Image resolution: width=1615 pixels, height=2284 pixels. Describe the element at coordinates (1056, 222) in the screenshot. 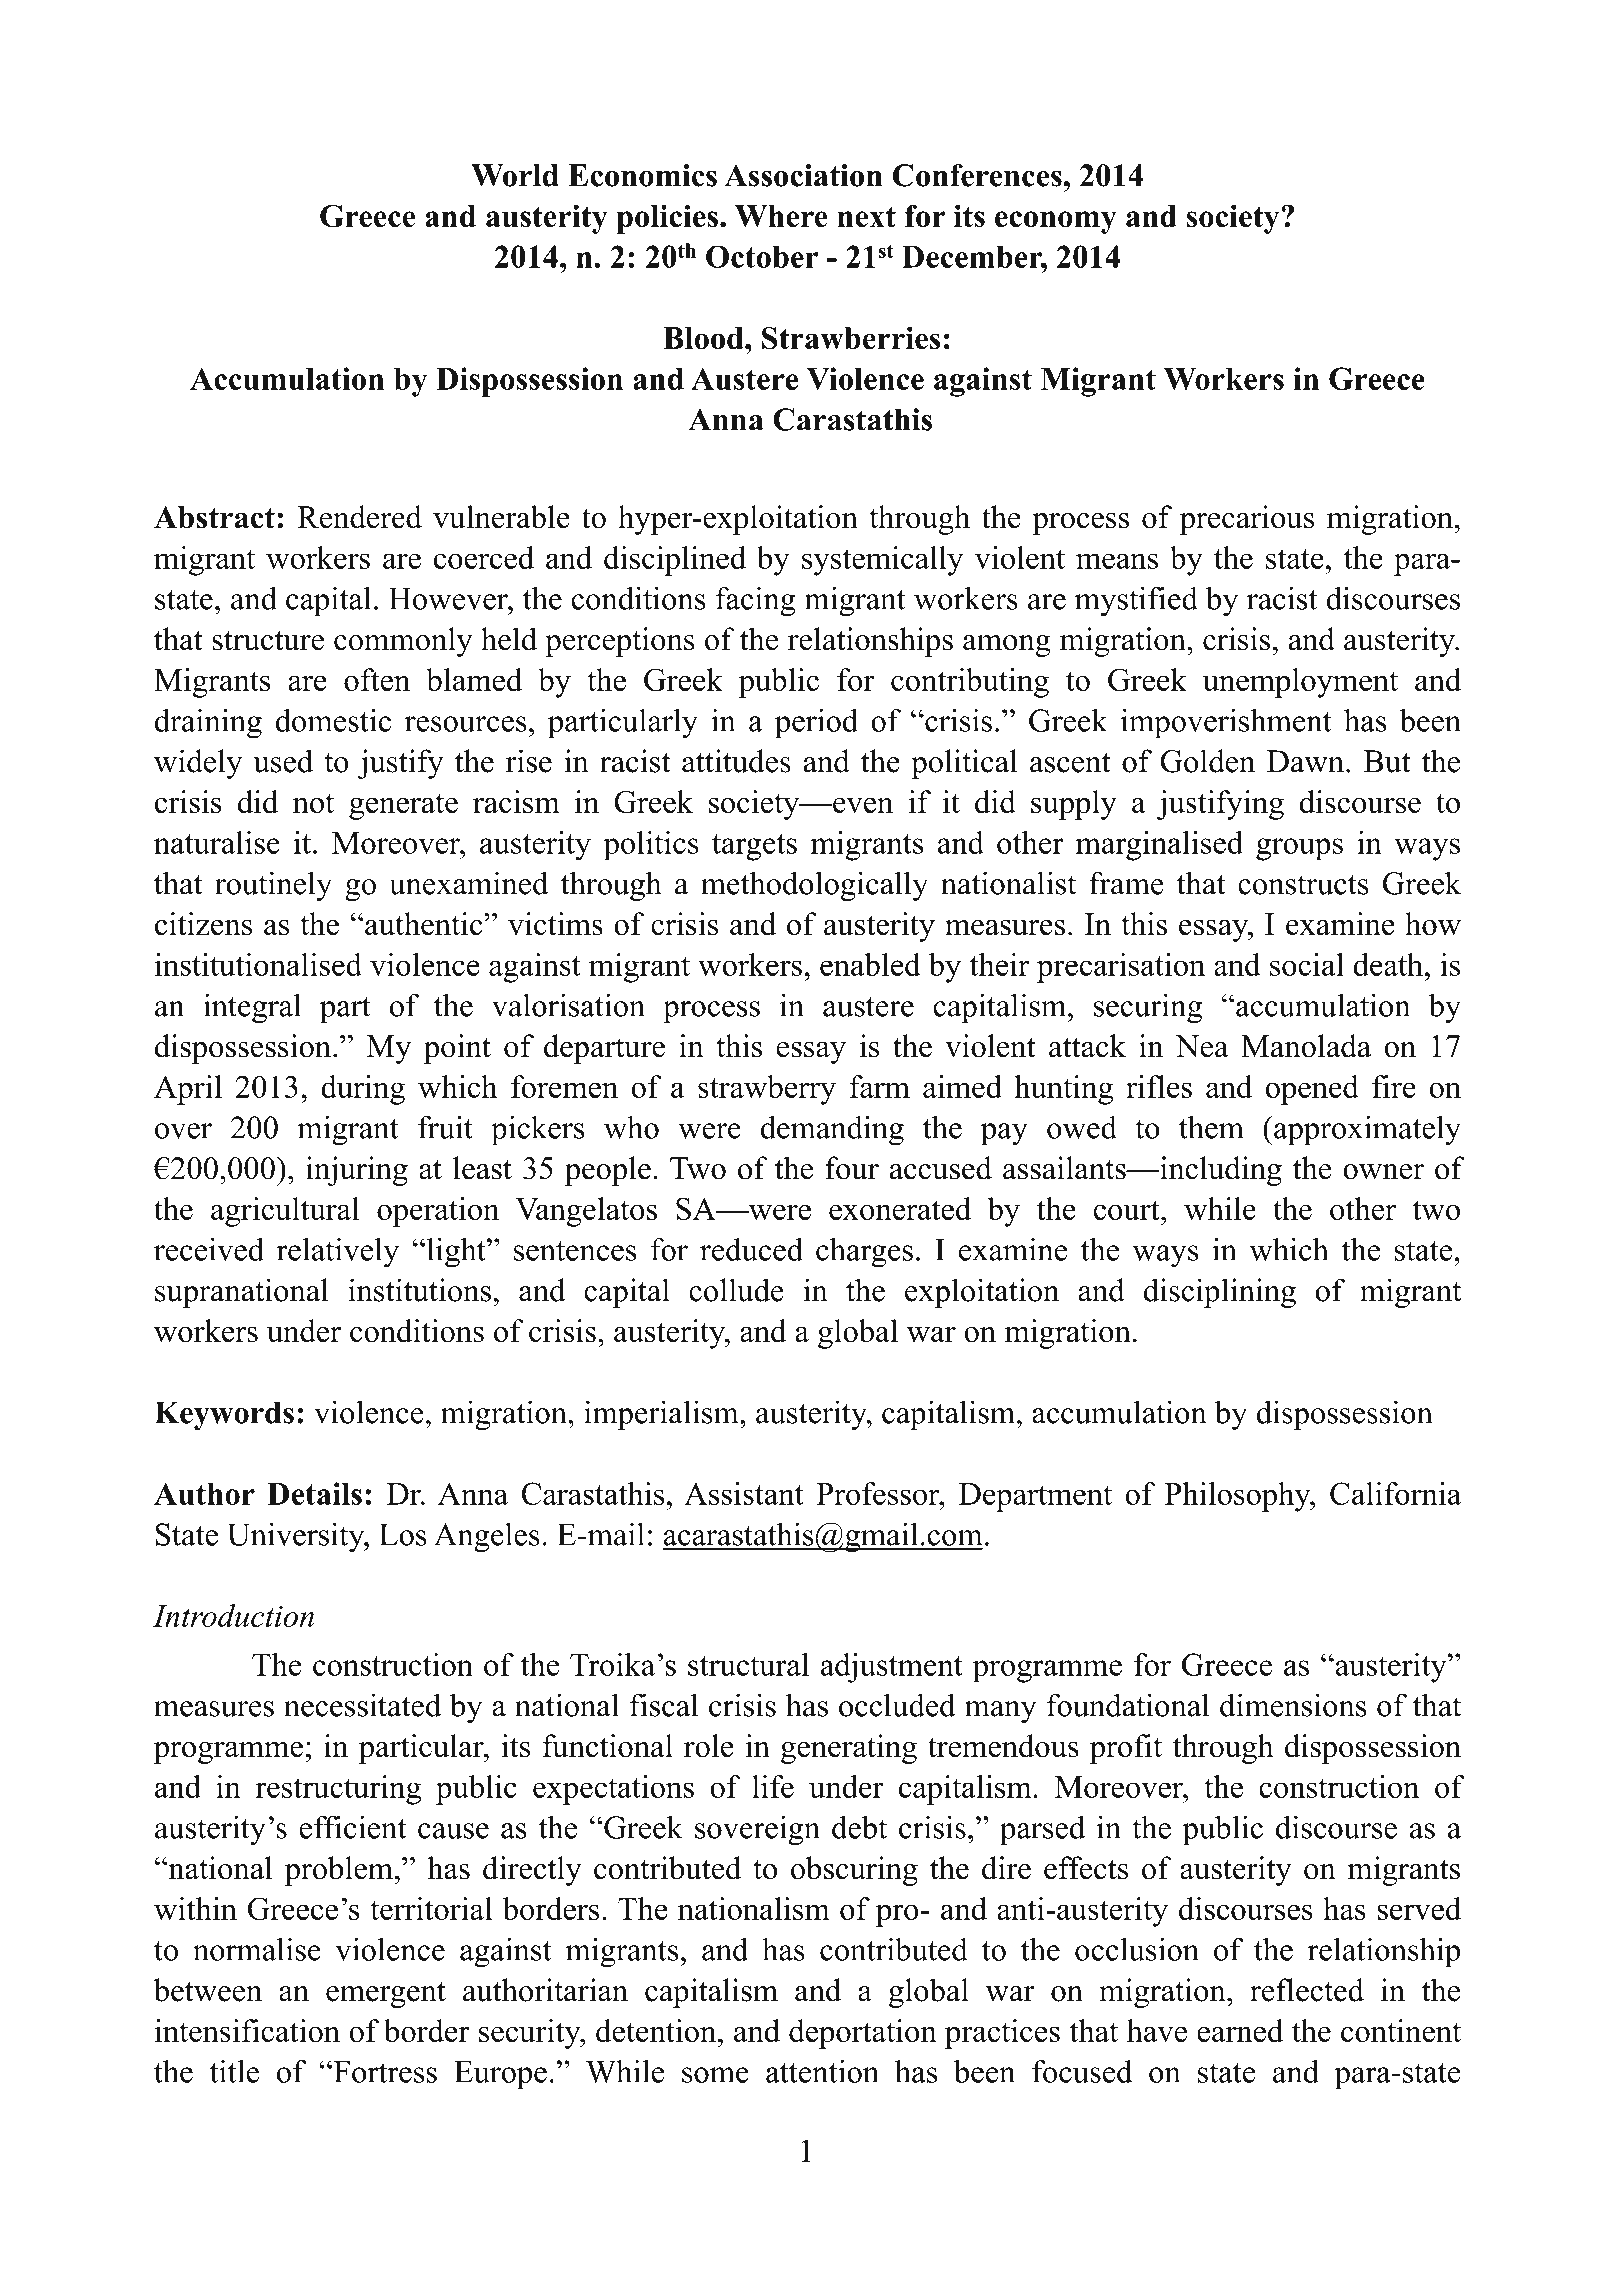

I see `economy` at that location.
